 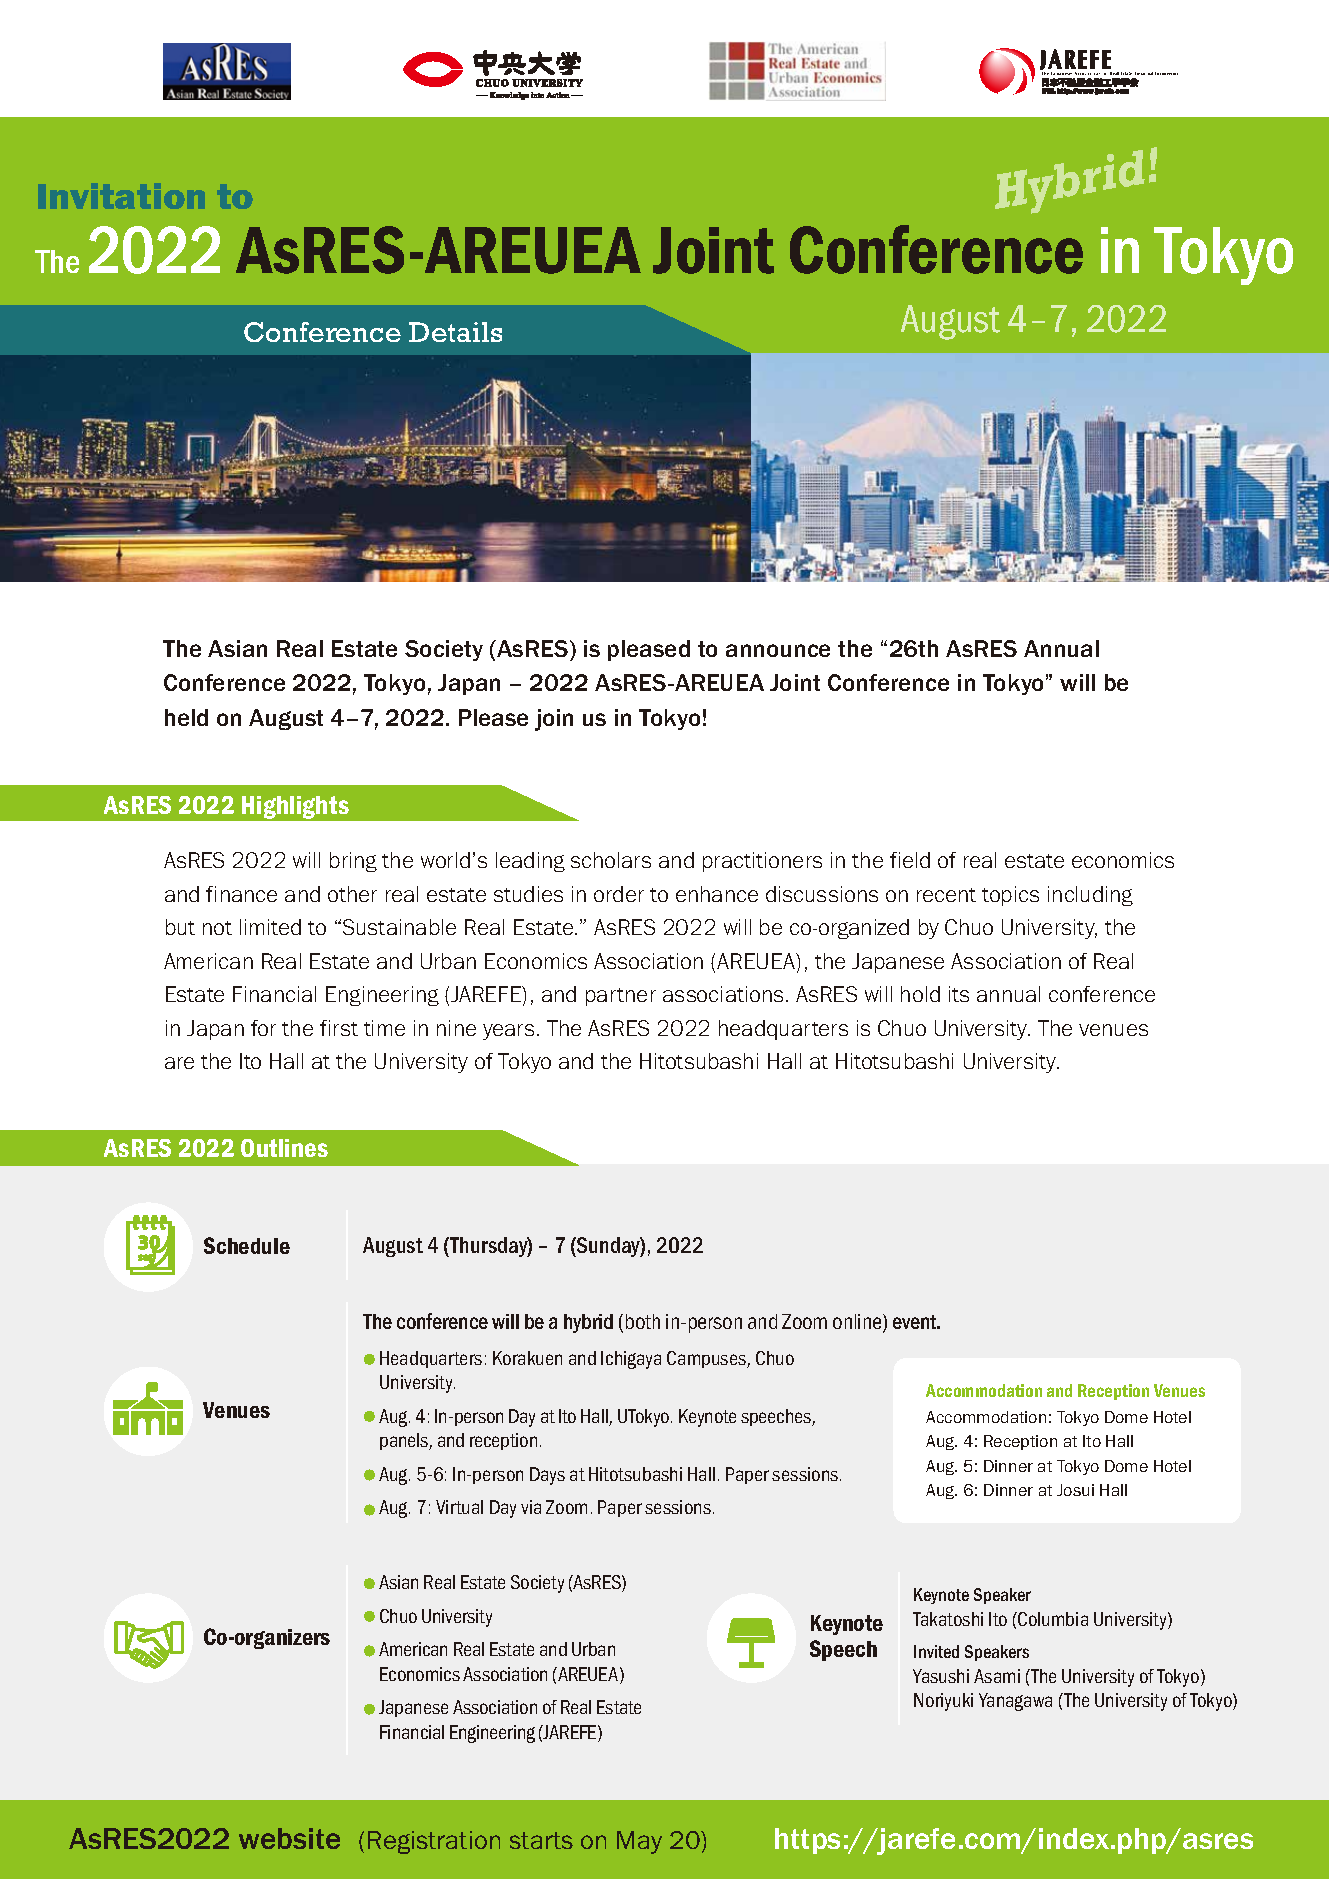 I want to click on field, so click(x=910, y=860).
